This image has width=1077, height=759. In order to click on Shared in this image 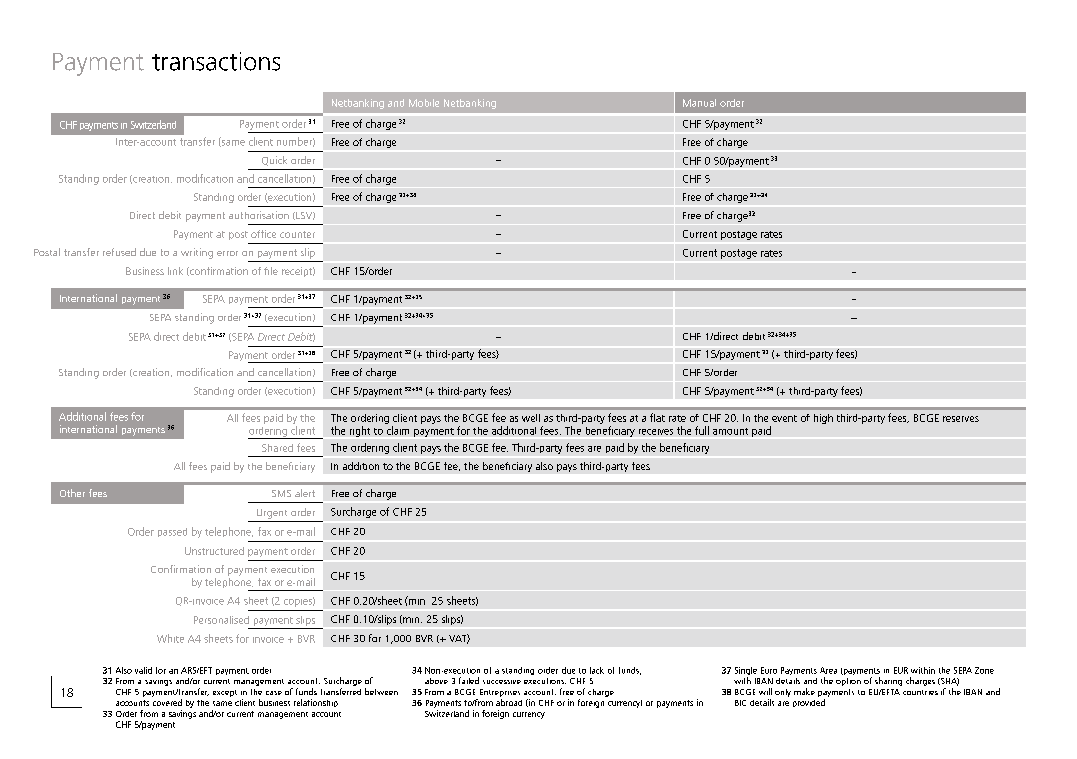, I will do `click(277, 448)`.
